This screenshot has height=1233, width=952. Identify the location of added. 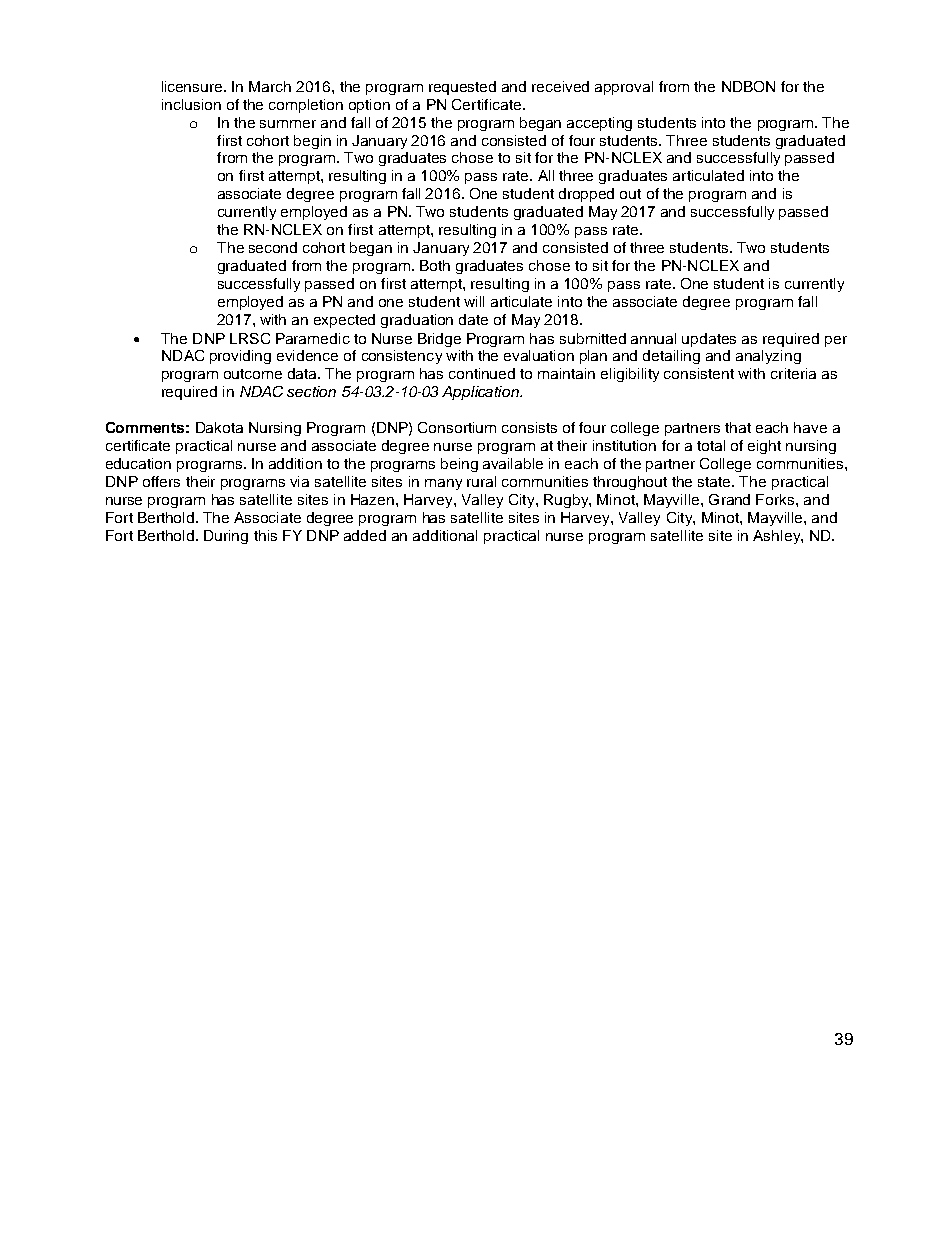
(365, 535).
